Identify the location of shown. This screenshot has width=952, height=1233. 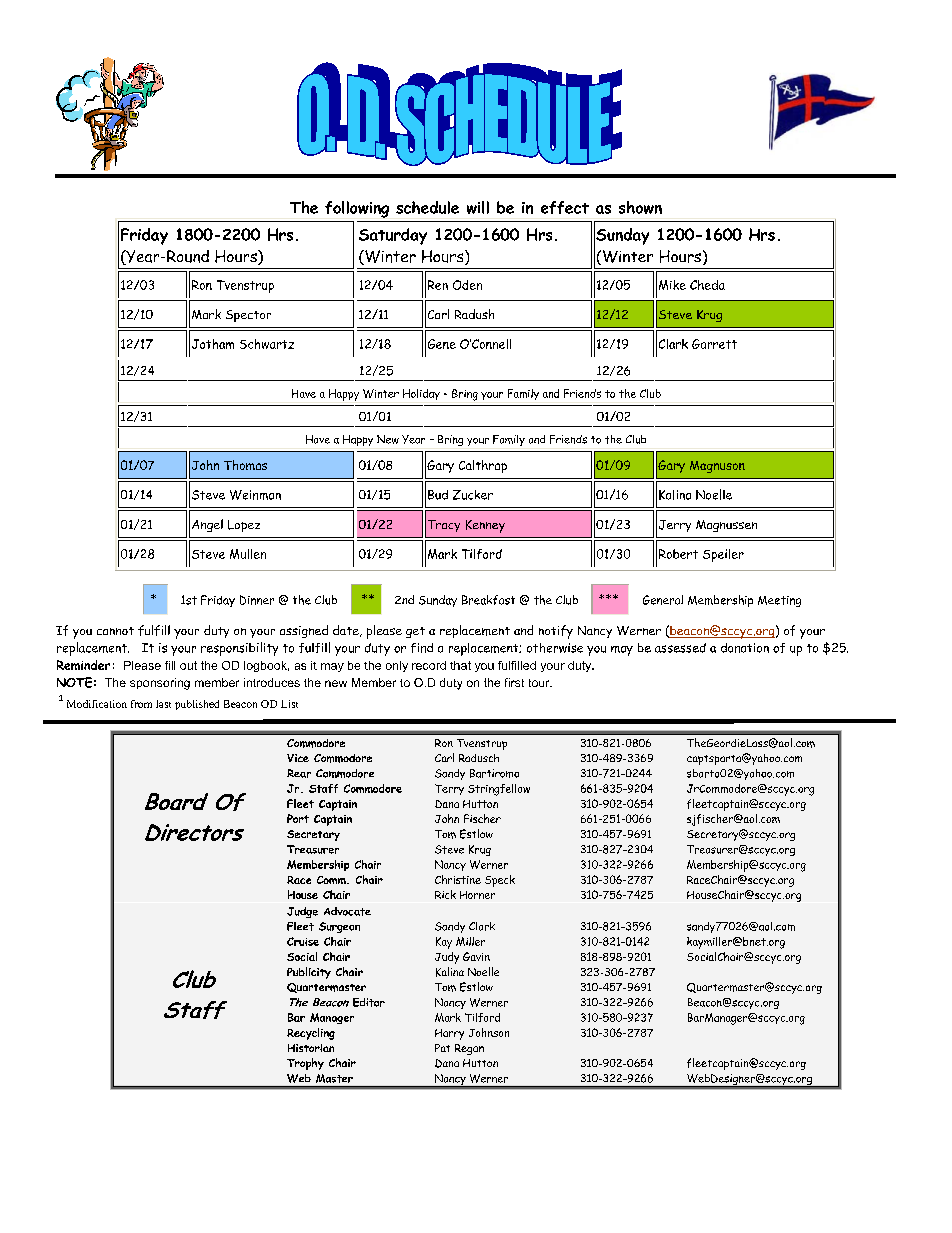
(640, 207).
